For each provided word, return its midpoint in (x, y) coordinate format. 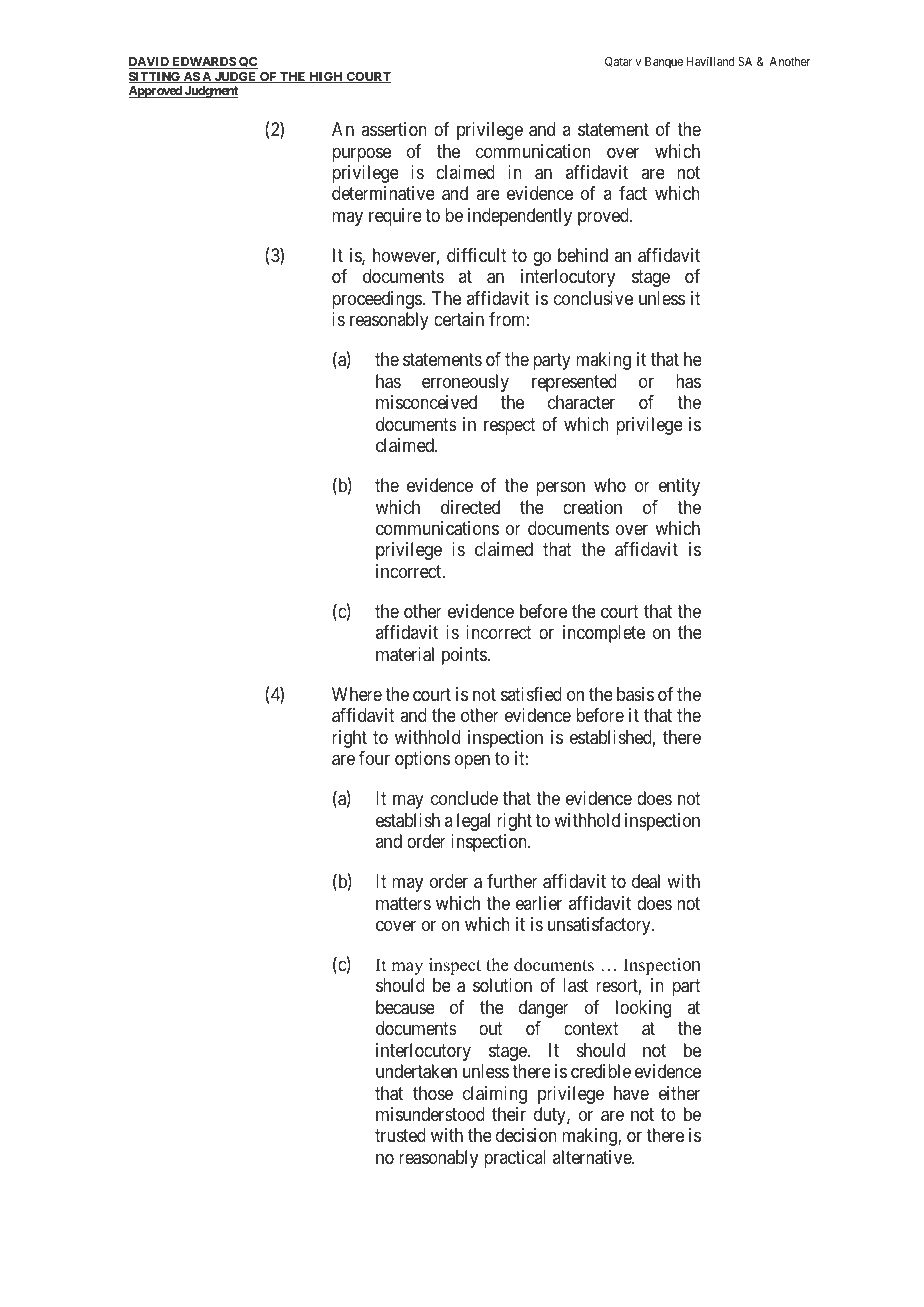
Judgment (210, 92)
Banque (664, 63)
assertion (394, 129)
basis (635, 694)
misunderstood (430, 1114)
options (422, 760)
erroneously (465, 383)
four (374, 758)
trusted (400, 1135)
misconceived (426, 402)
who (610, 485)
